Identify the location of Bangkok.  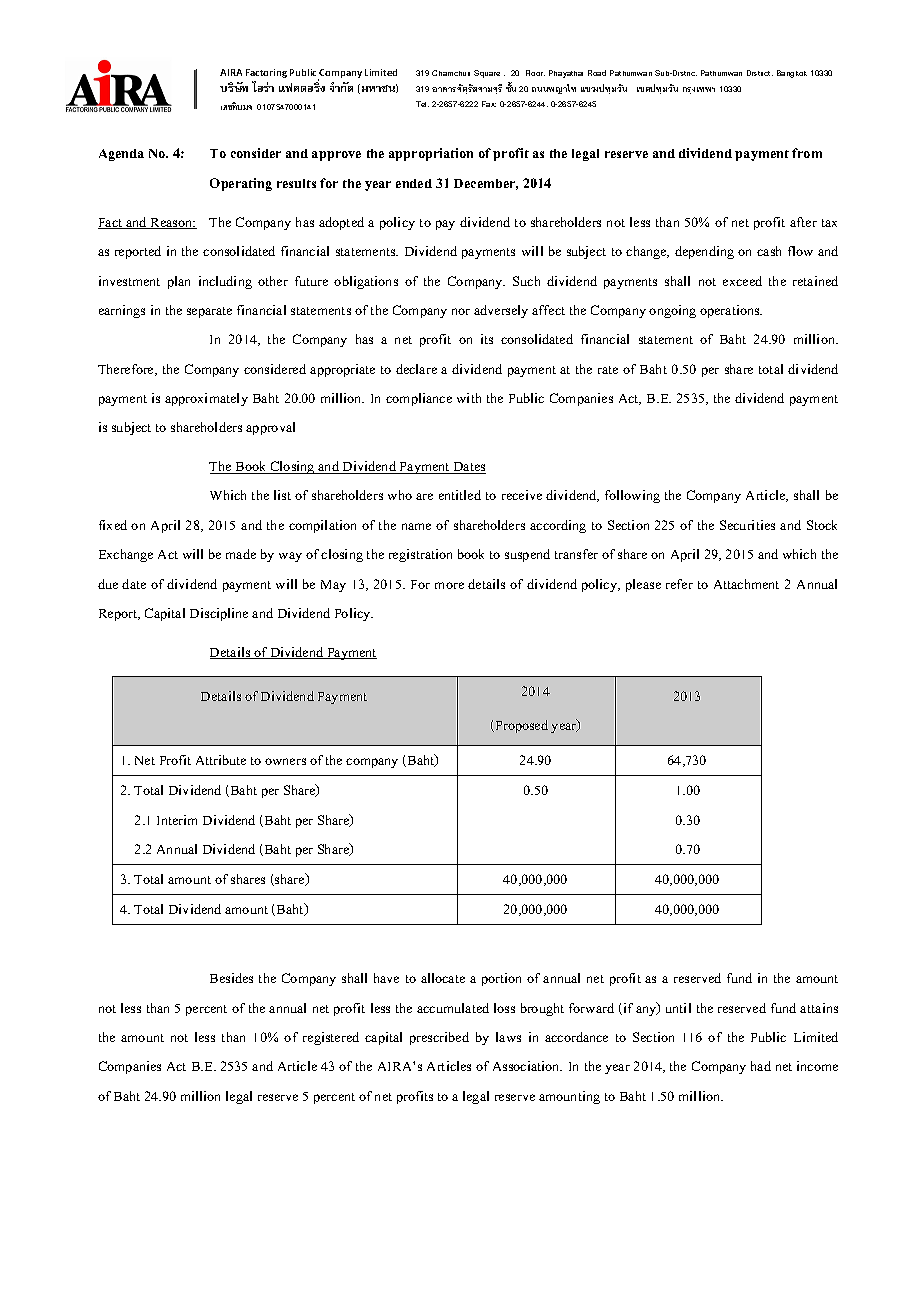
(792, 74).
